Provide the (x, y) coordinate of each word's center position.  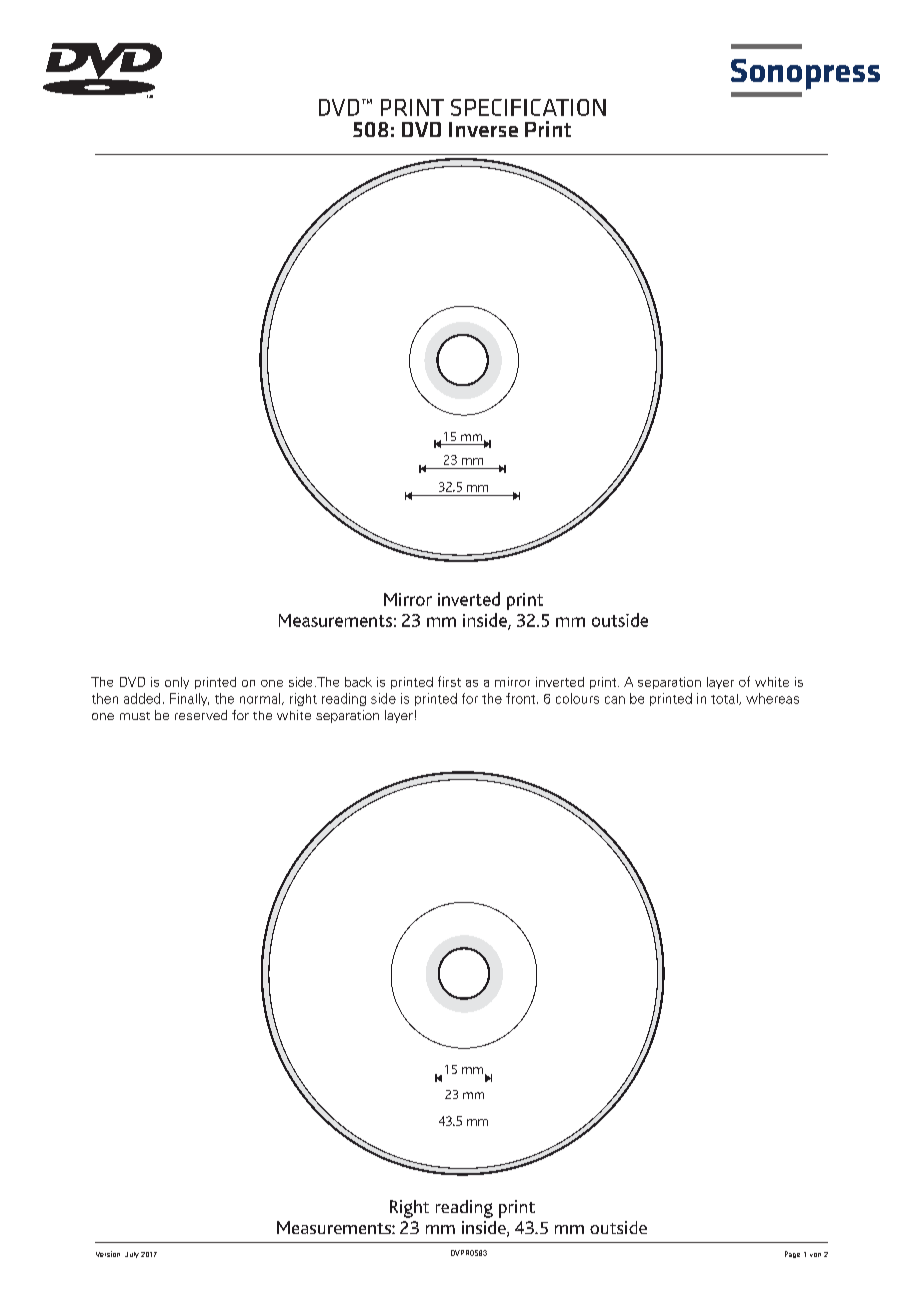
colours (577, 698)
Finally (189, 699)
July (132, 1255)
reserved (201, 715)
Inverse (483, 129)
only (177, 683)
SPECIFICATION (528, 107)
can (615, 700)
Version (108, 1254)
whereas (772, 698)
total (725, 699)
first (449, 681)
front (522, 698)
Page (792, 1254)
